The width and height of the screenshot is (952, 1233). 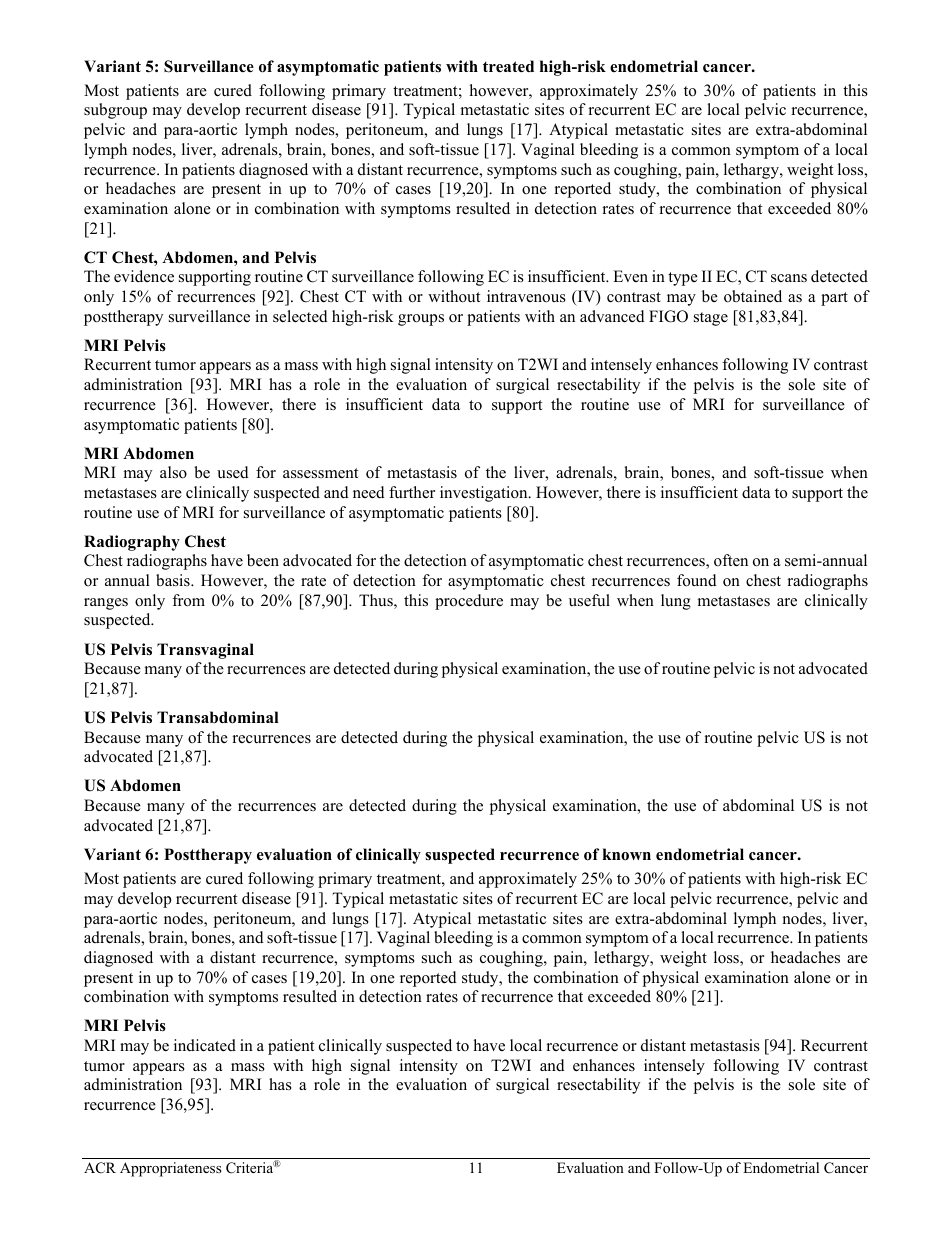 What do you see at coordinates (485, 494) in the screenshot?
I see `investigation` at bounding box center [485, 494].
